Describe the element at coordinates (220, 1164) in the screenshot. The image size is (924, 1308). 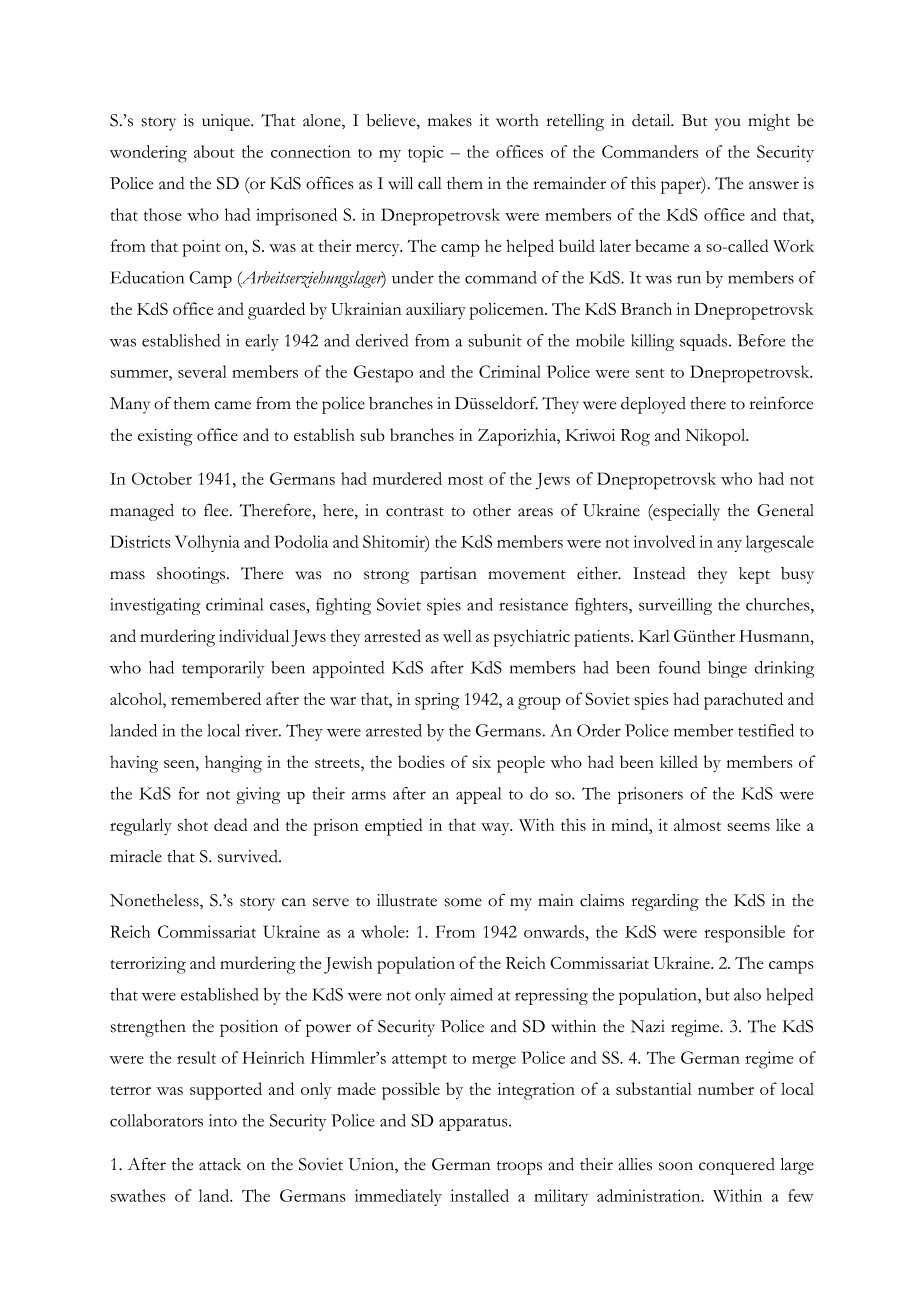
I see `attack` at that location.
